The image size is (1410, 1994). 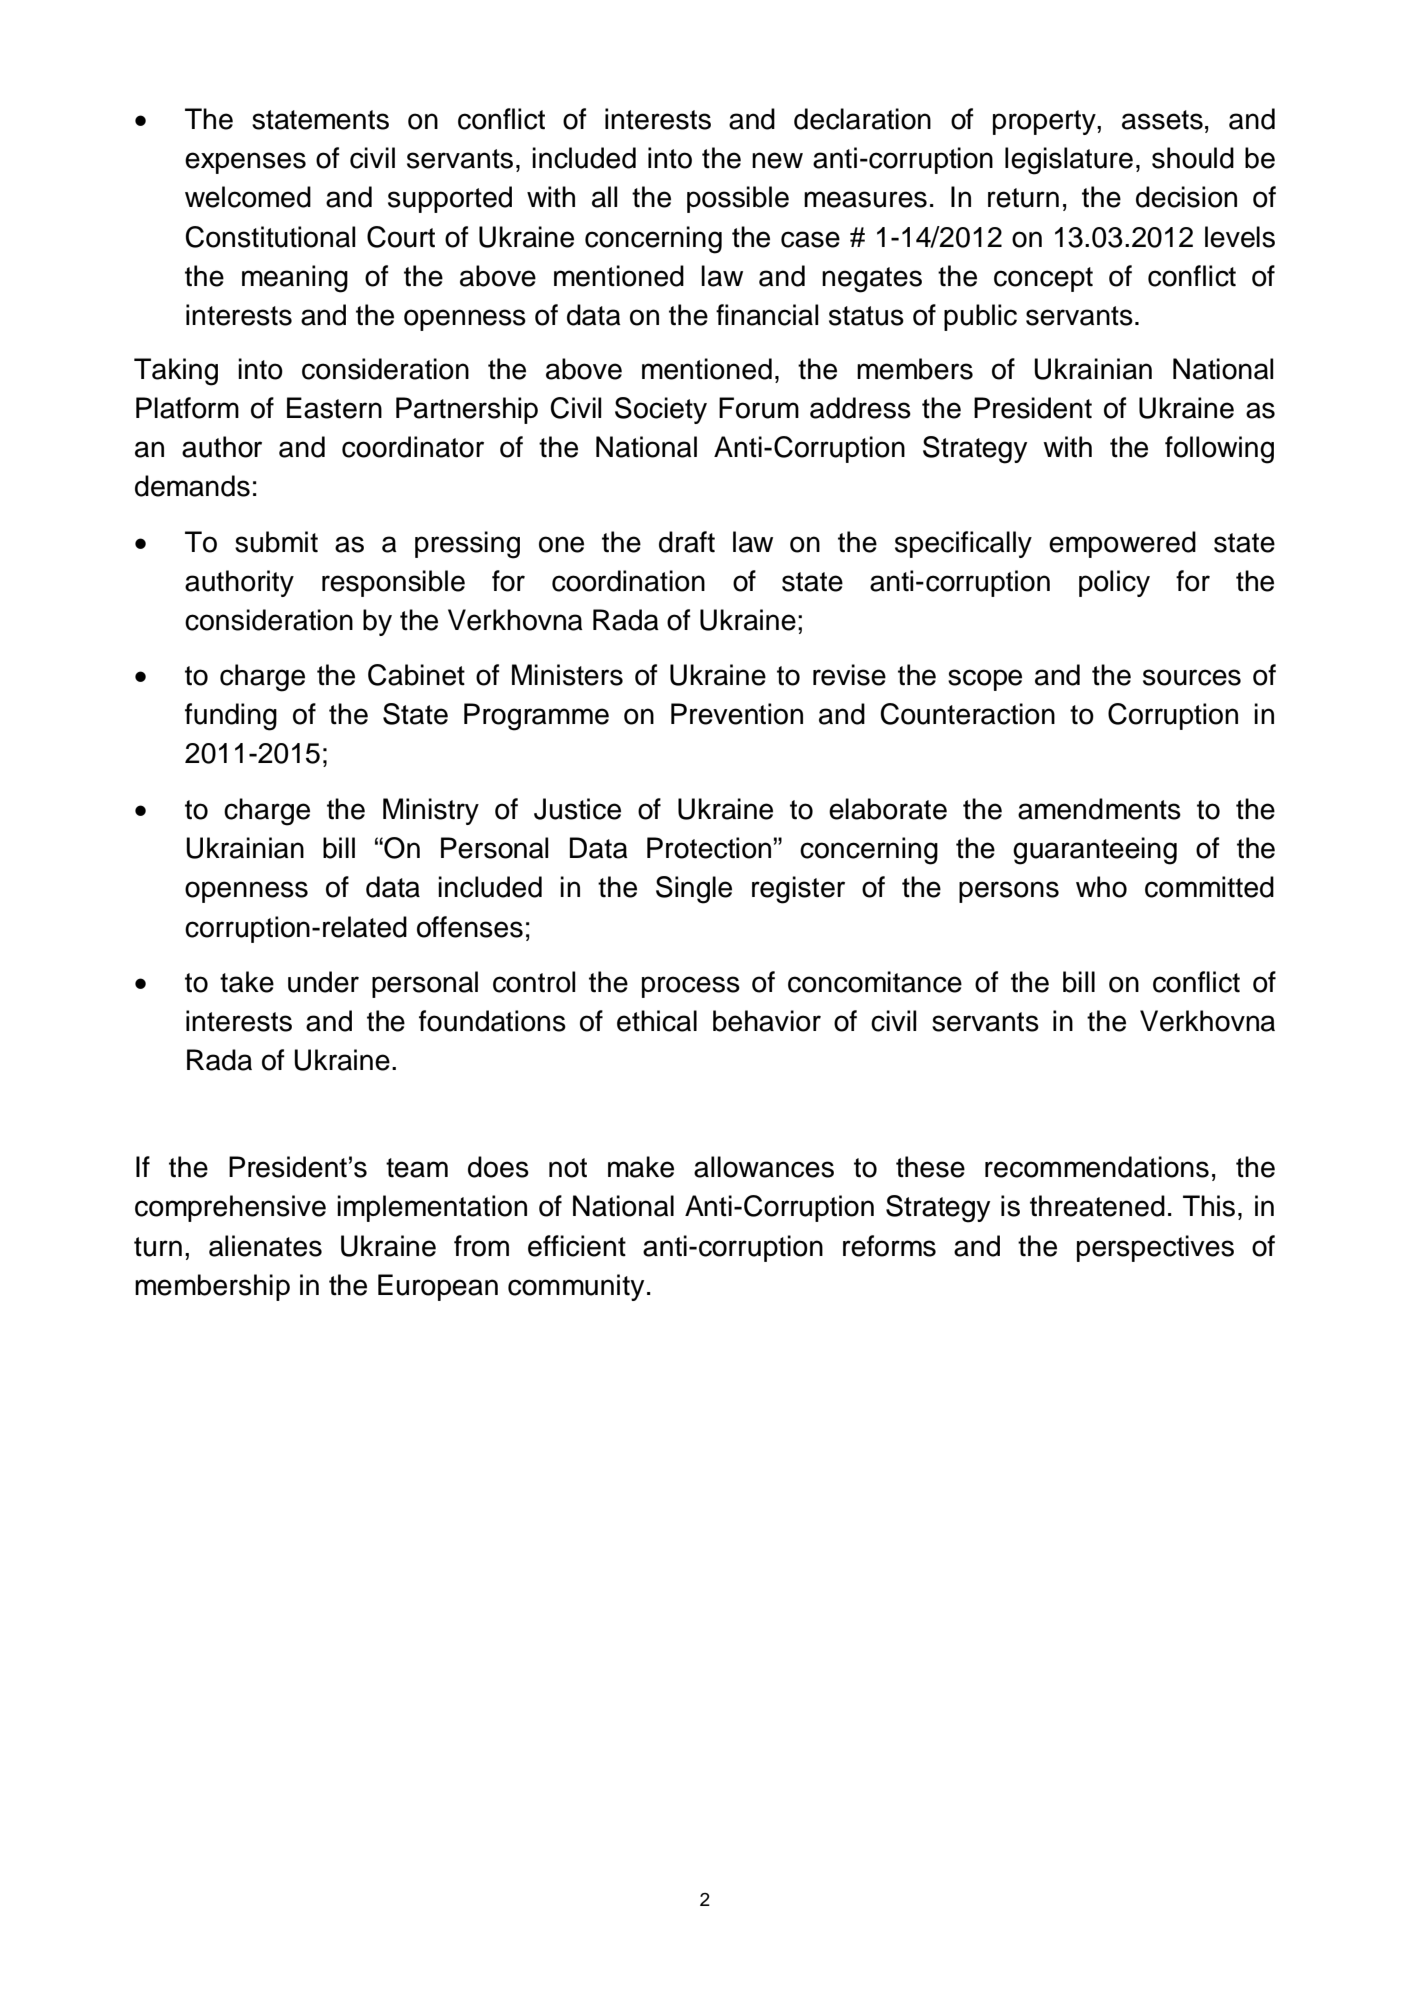 What do you see at coordinates (231, 717) in the page?
I see `funding` at bounding box center [231, 717].
